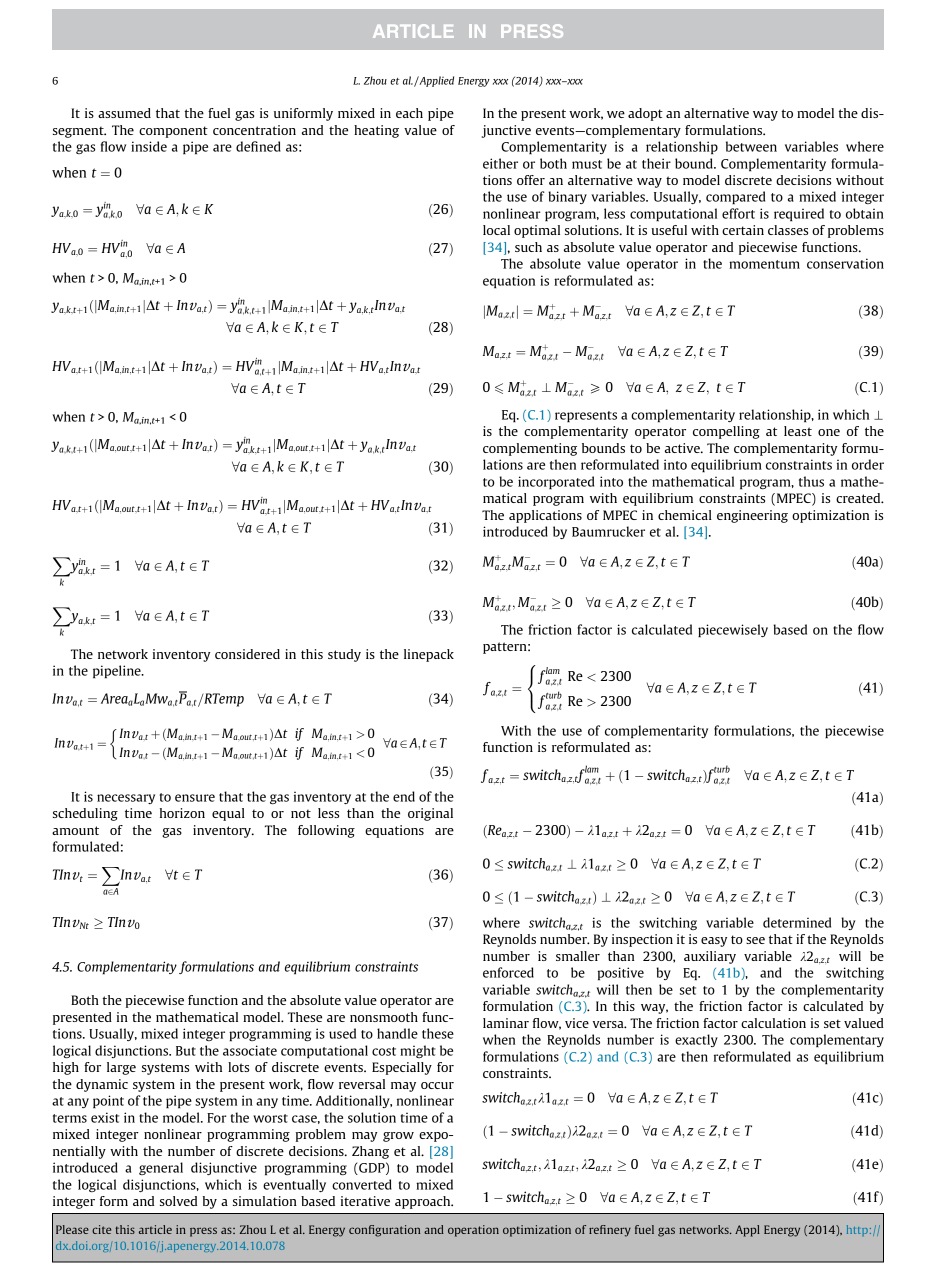 This image has width=952, height=1270. What do you see at coordinates (186, 1051) in the image?
I see `But` at bounding box center [186, 1051].
